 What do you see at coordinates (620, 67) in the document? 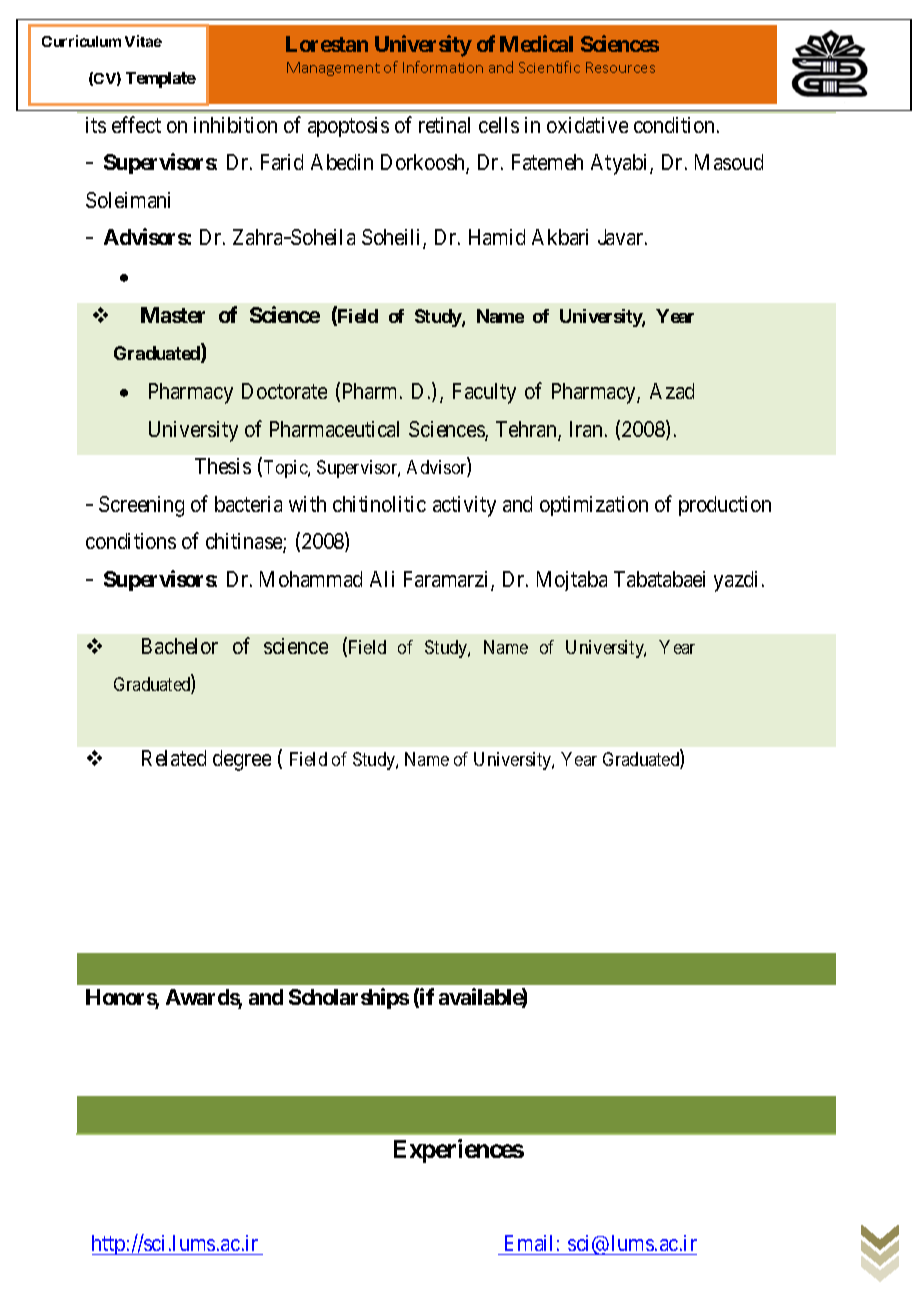
I see `Resources` at bounding box center [620, 67].
